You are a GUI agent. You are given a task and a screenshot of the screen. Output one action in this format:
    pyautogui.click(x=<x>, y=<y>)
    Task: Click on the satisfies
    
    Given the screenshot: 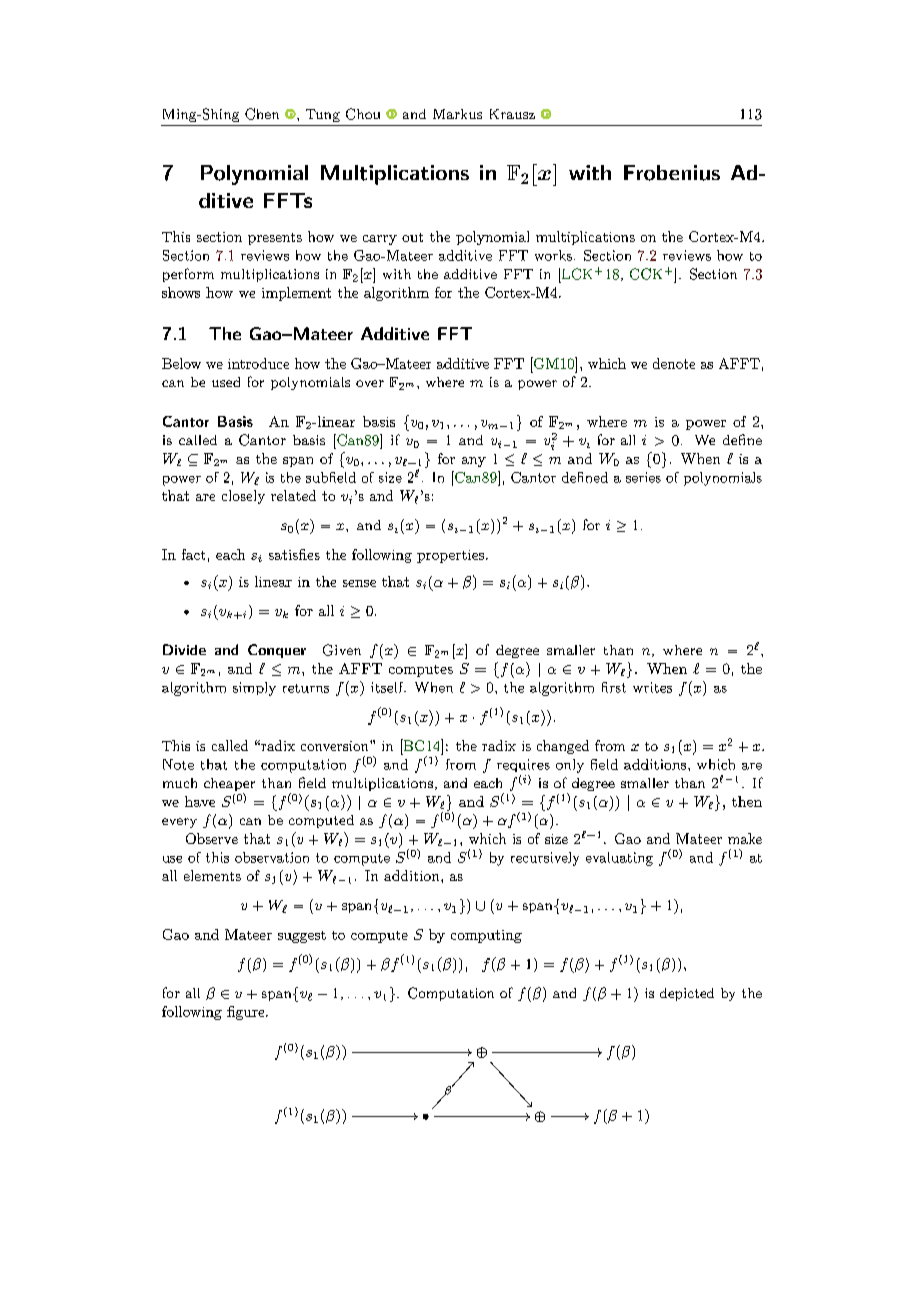 What is the action you would take?
    pyautogui.click(x=294, y=554)
